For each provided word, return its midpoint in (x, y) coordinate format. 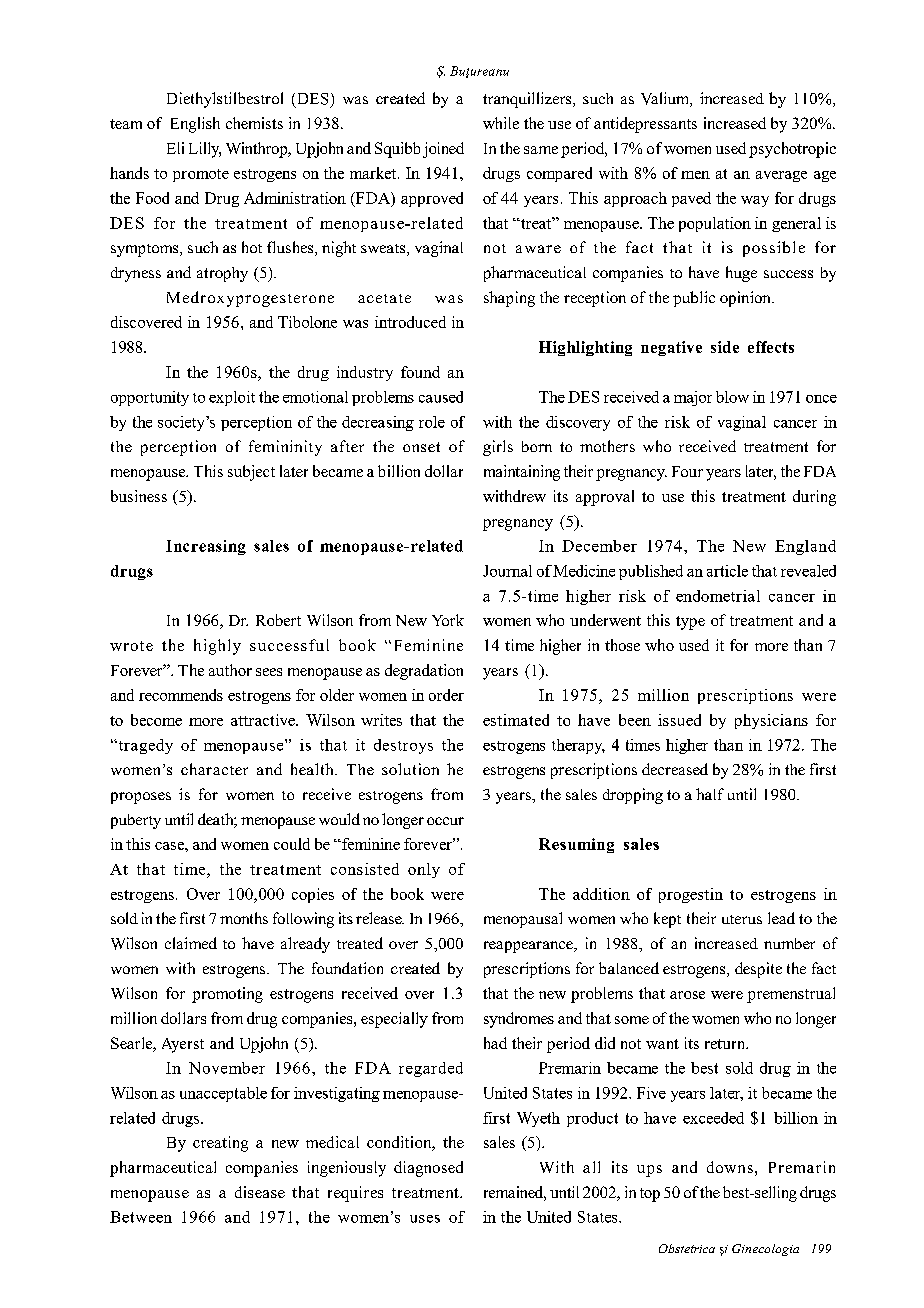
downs (730, 1167)
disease (260, 1192)
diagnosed (428, 1169)
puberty (136, 821)
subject (251, 473)
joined (443, 150)
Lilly (205, 150)
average (781, 176)
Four (687, 471)
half (710, 794)
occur (445, 821)
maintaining (522, 473)
